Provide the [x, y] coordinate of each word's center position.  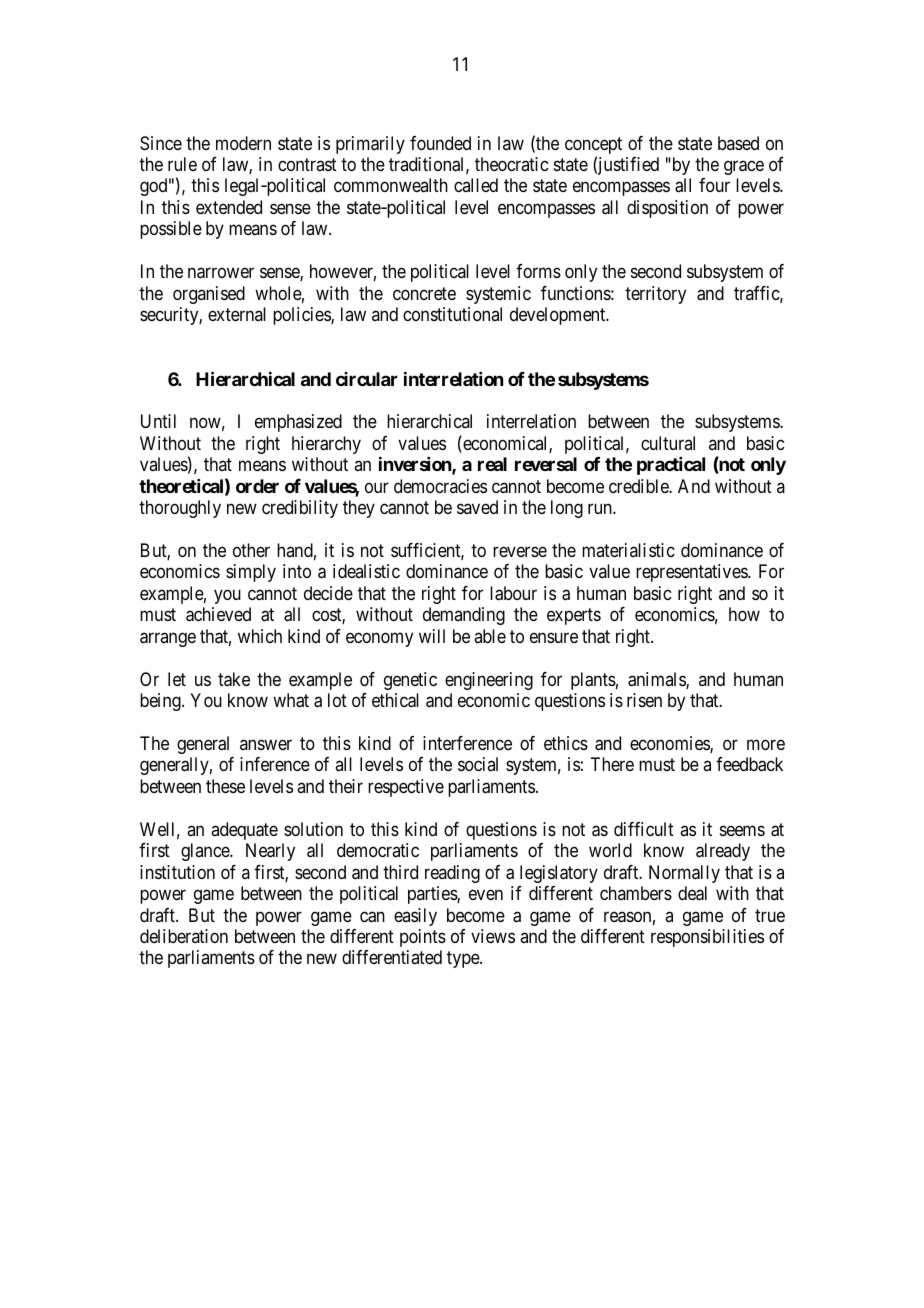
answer [266, 744]
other [251, 550]
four [714, 185]
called [476, 185]
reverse [520, 551]
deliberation [184, 936]
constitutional [452, 314]
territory [655, 295]
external [237, 314]
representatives [692, 573]
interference [467, 743]
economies [670, 744]
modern [243, 143]
